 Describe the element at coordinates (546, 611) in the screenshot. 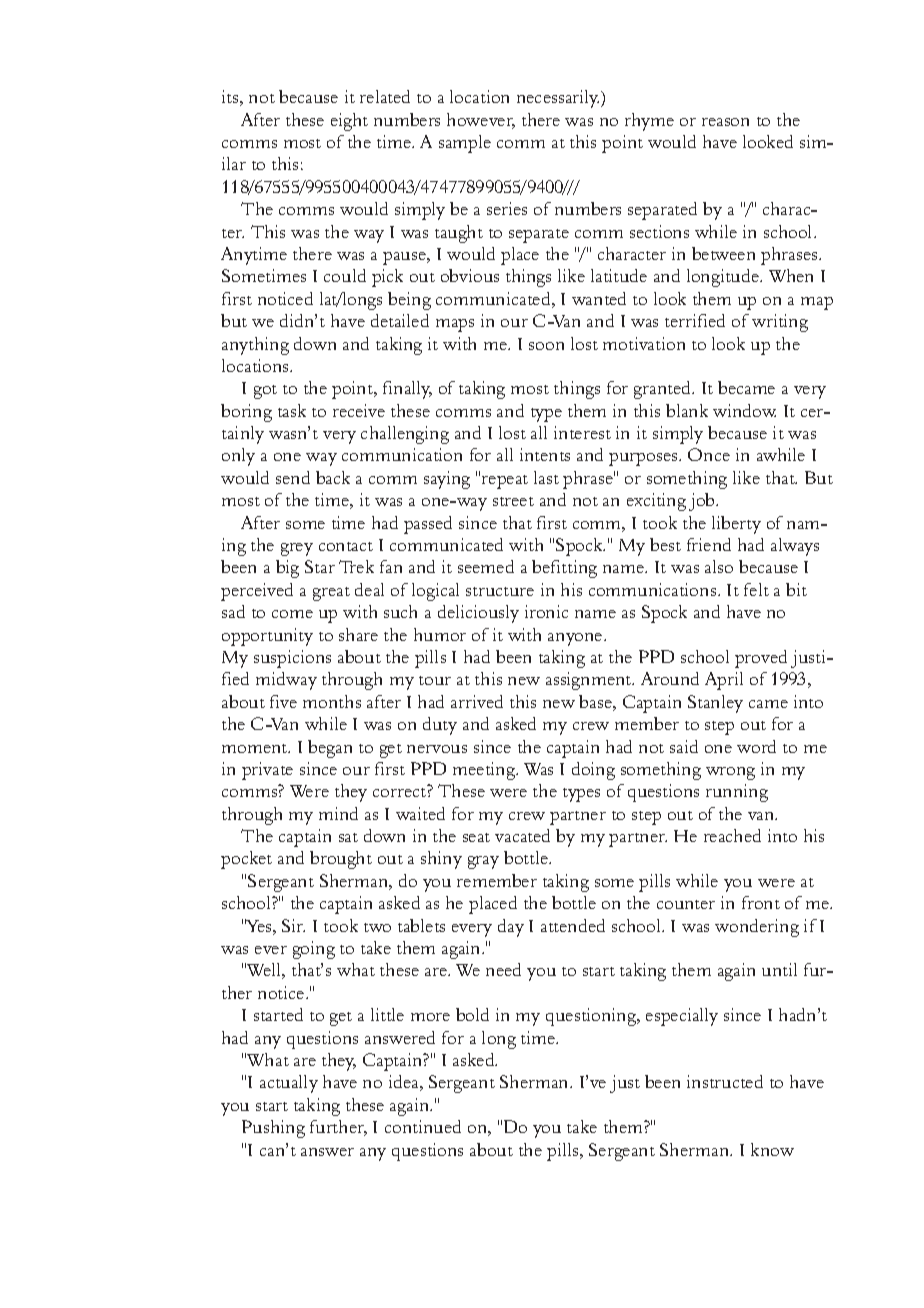

I see `ironic` at that location.
